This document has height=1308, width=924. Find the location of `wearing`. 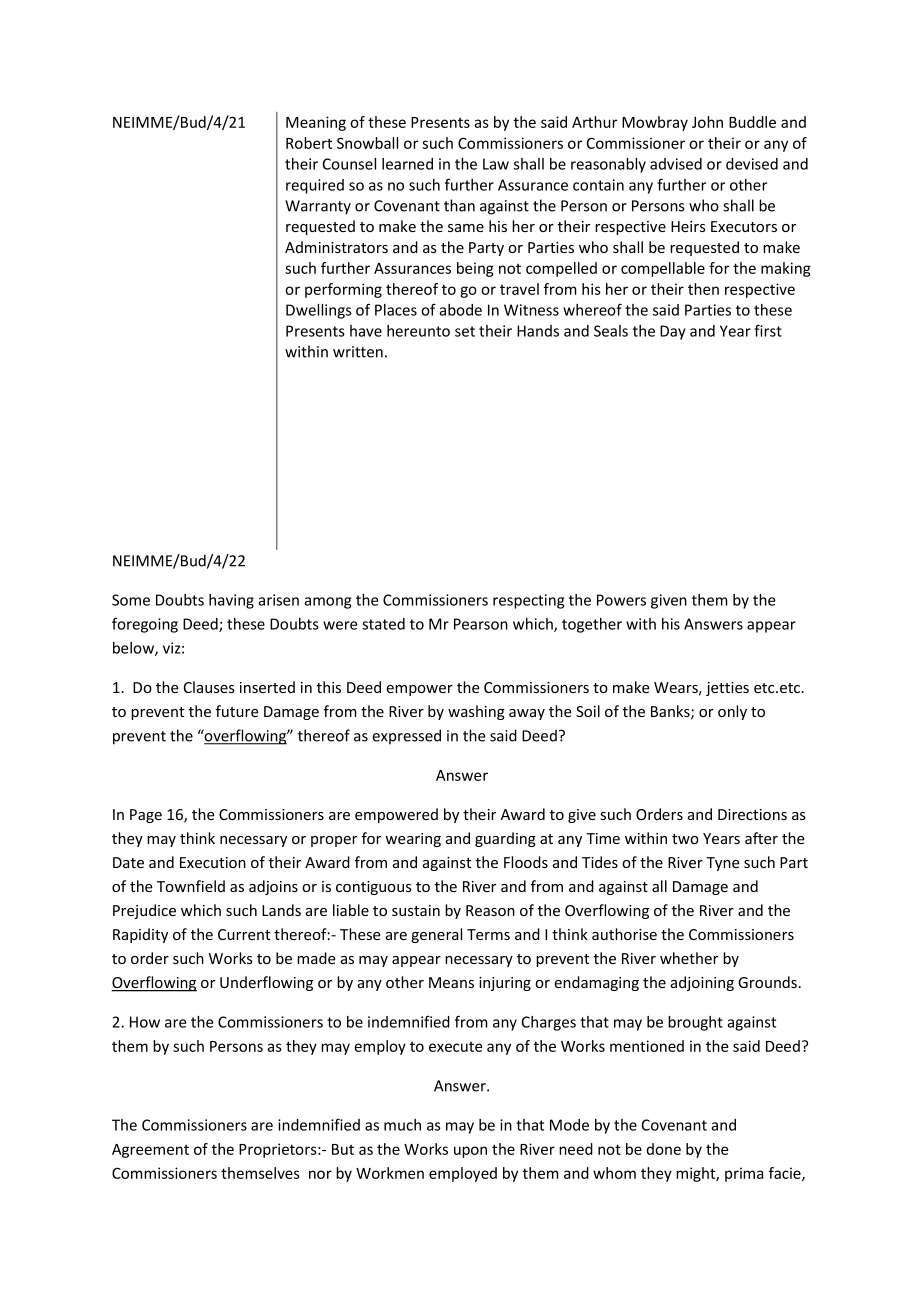

wearing is located at coordinates (413, 840).
